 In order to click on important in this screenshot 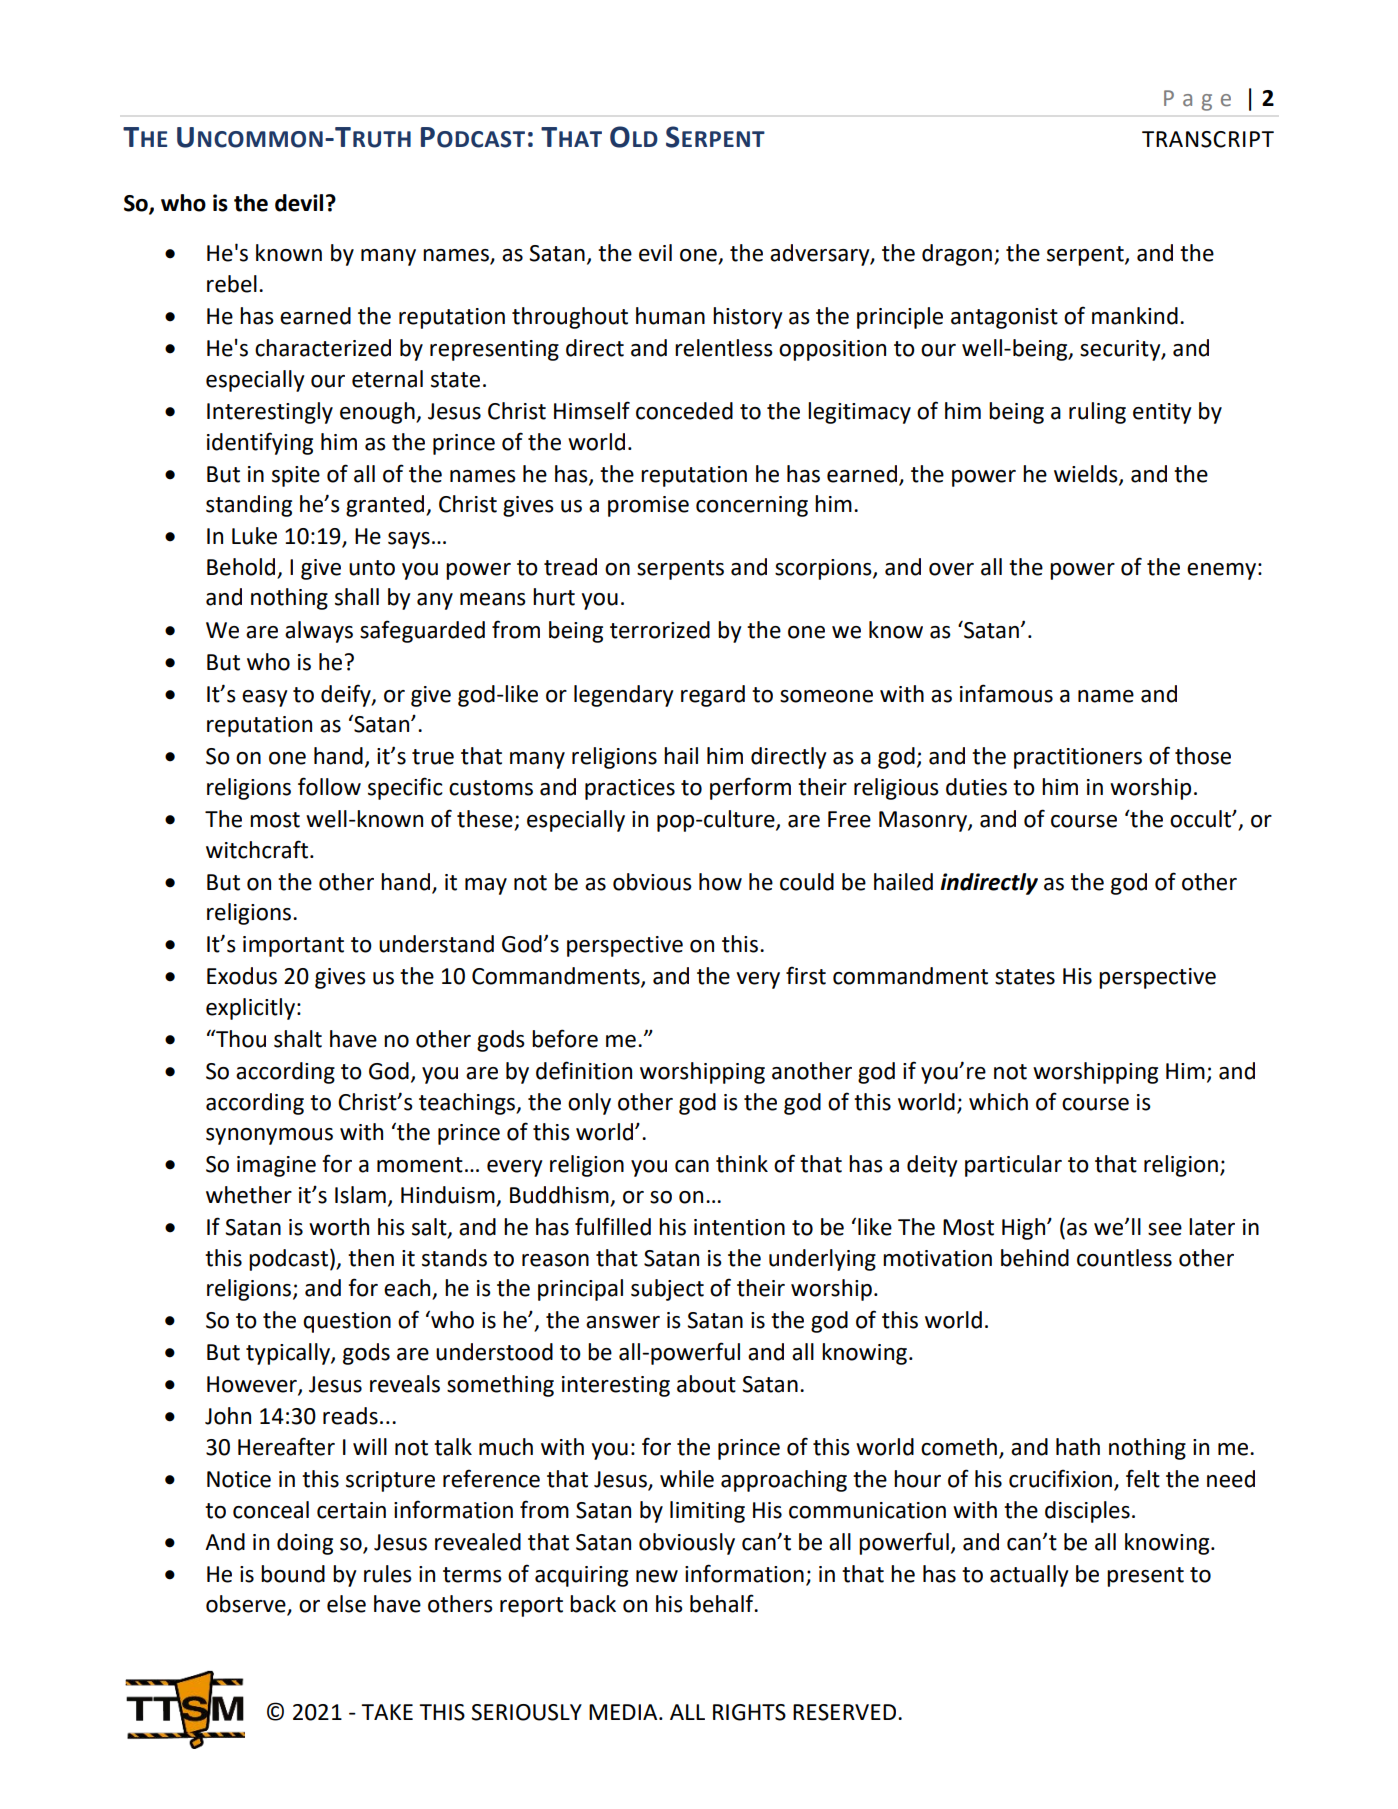, I will do `click(293, 946)`.
